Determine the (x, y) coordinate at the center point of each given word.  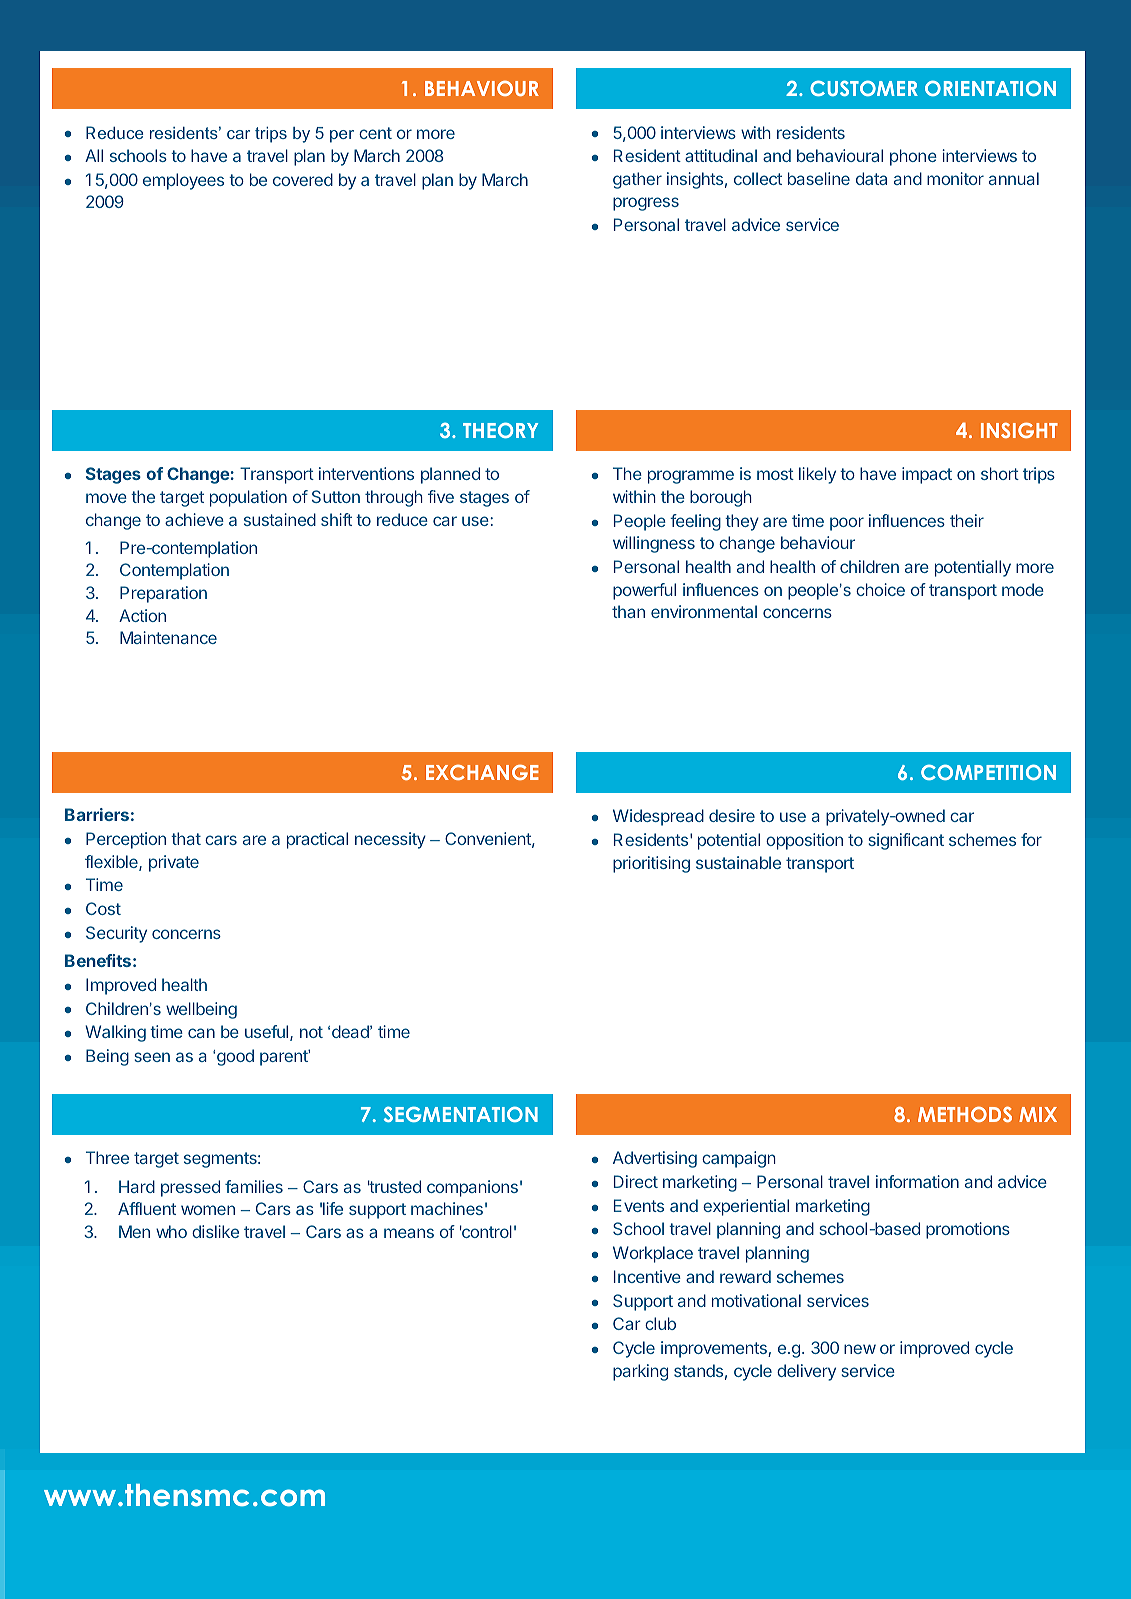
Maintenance (168, 637)
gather (637, 180)
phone (913, 157)
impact (927, 475)
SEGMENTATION (461, 1114)
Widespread (658, 817)
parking (640, 1372)
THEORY (500, 430)
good (235, 1057)
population (248, 498)
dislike (215, 1231)
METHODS (965, 1114)
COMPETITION (988, 772)
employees (183, 181)
